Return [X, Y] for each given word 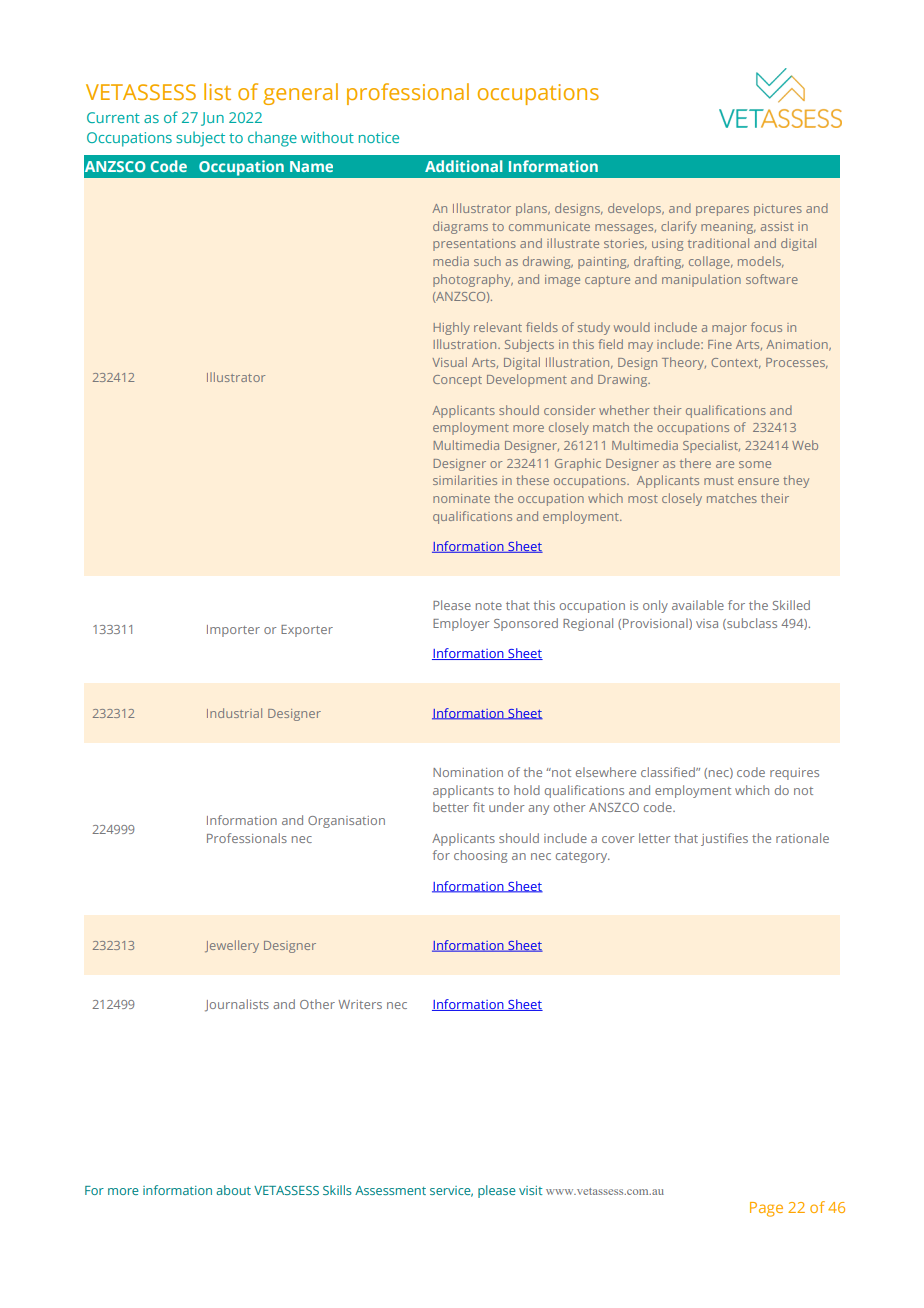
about [233, 1190]
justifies [724, 839]
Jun [212, 119]
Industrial [234, 713]
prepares [722, 211]
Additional [463, 166]
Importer [233, 631]
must [719, 481]
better [451, 807]
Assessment [390, 1190]
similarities [465, 480]
